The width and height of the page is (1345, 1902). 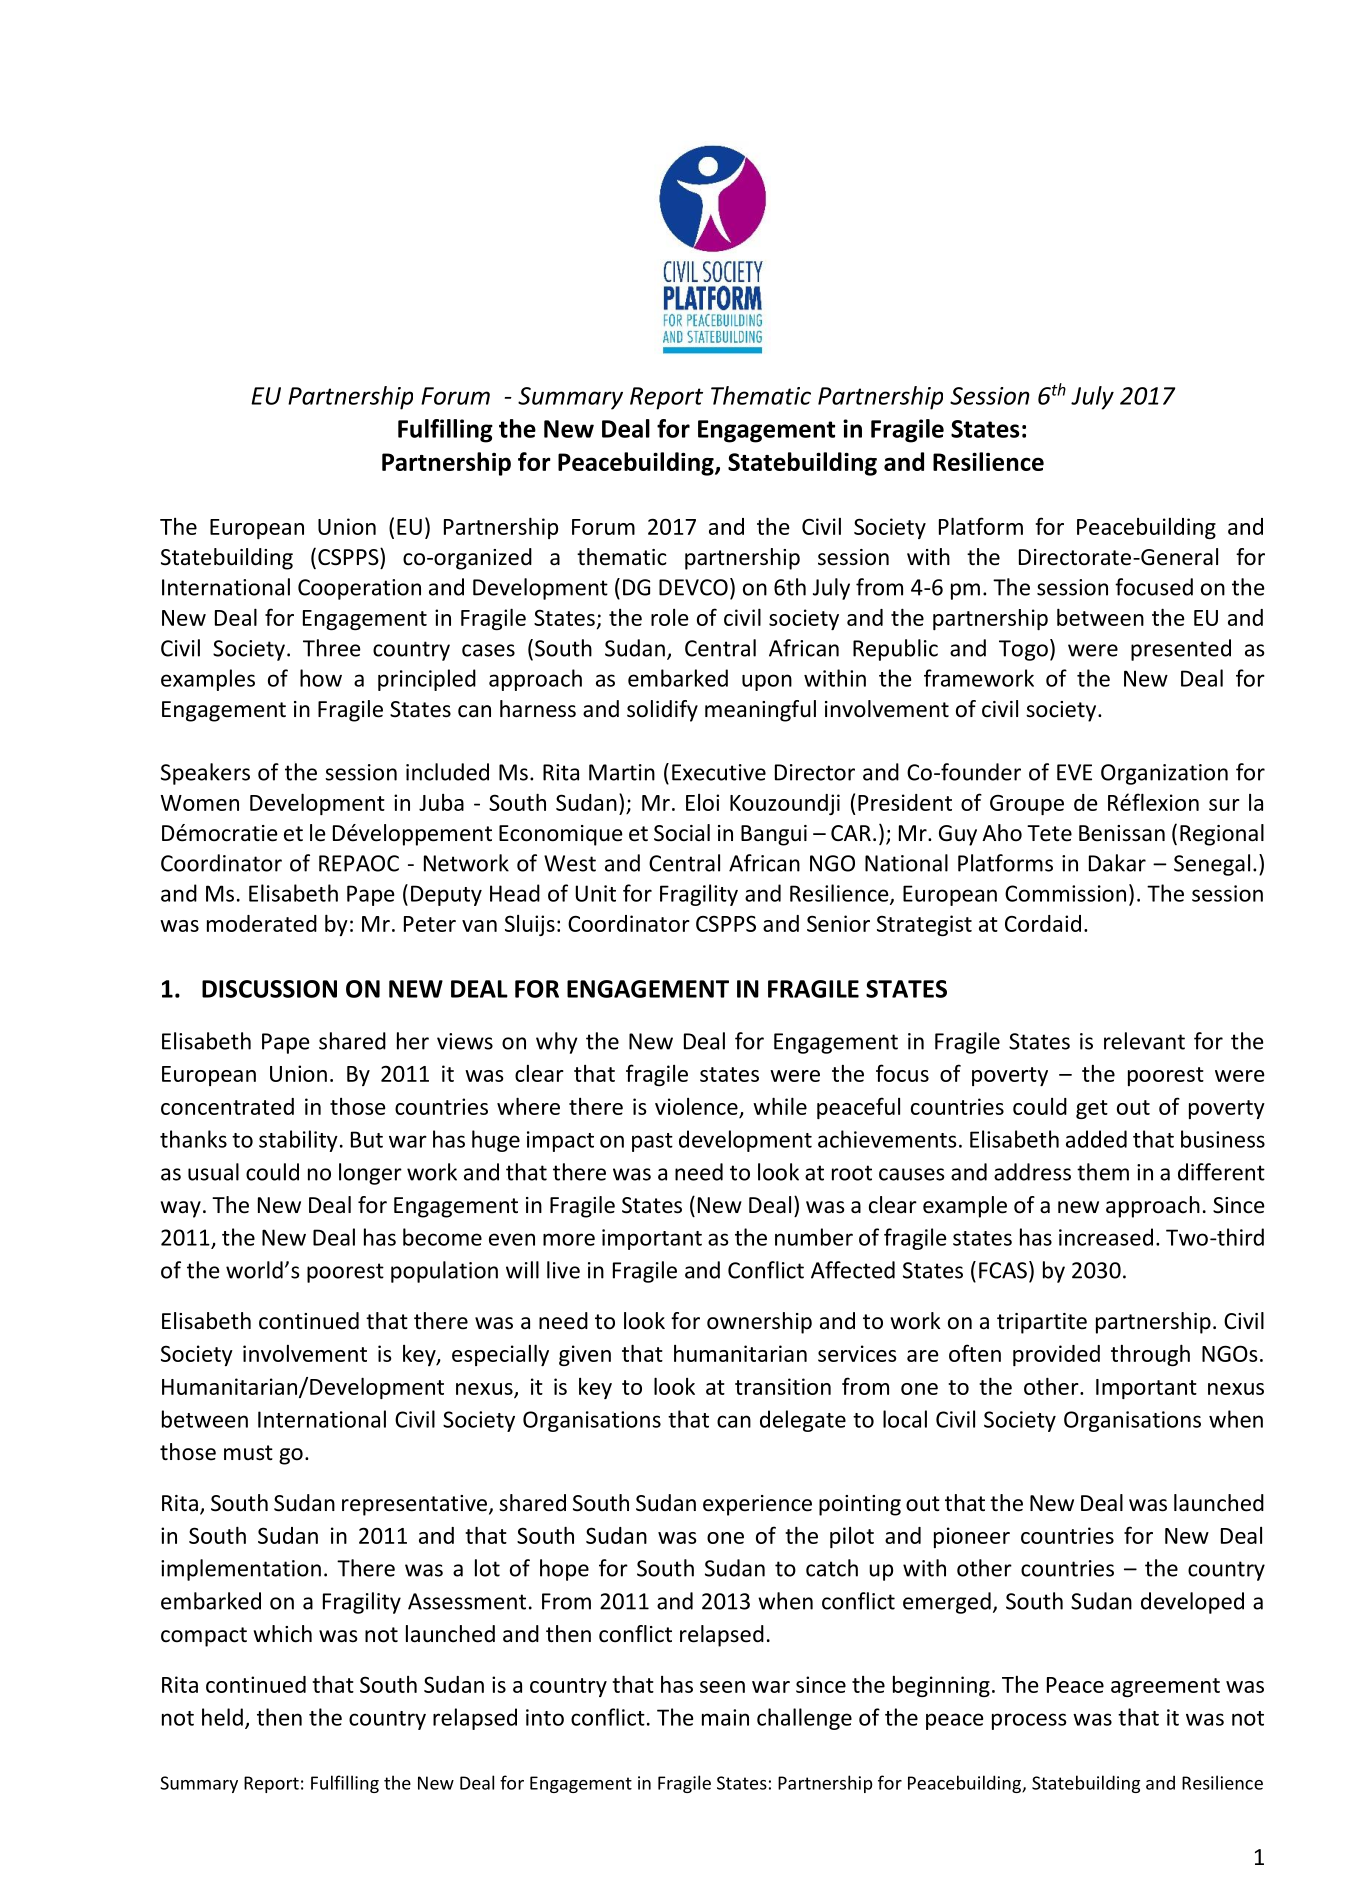 What do you see at coordinates (444, 1272) in the page?
I see `population` at bounding box center [444, 1272].
